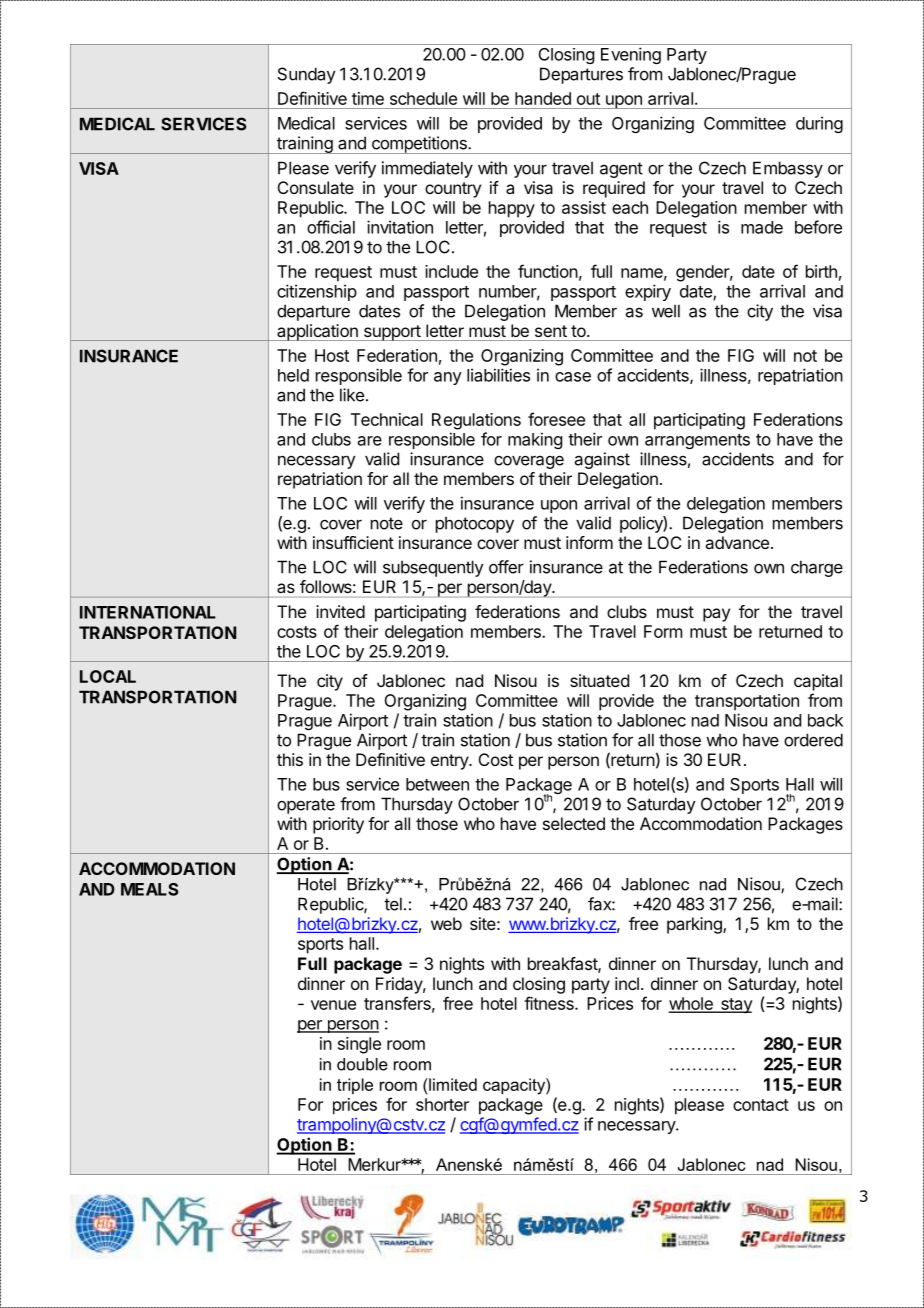  I want to click on ordered, so click(813, 740).
